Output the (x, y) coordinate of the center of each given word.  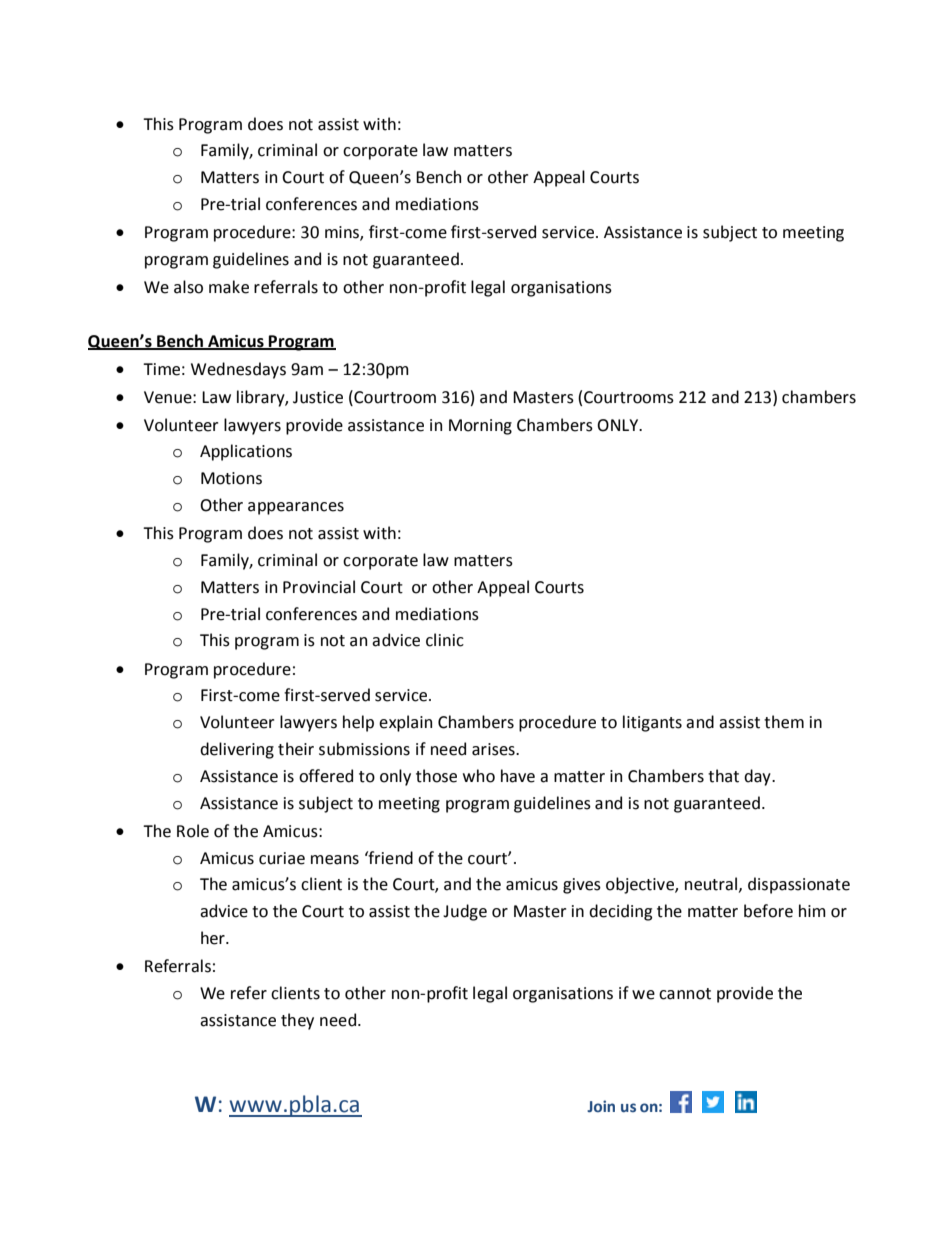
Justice (318, 397)
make (229, 287)
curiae (282, 858)
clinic (445, 640)
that (723, 776)
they (297, 1021)
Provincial (319, 587)
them (784, 722)
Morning (480, 427)
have (518, 776)
